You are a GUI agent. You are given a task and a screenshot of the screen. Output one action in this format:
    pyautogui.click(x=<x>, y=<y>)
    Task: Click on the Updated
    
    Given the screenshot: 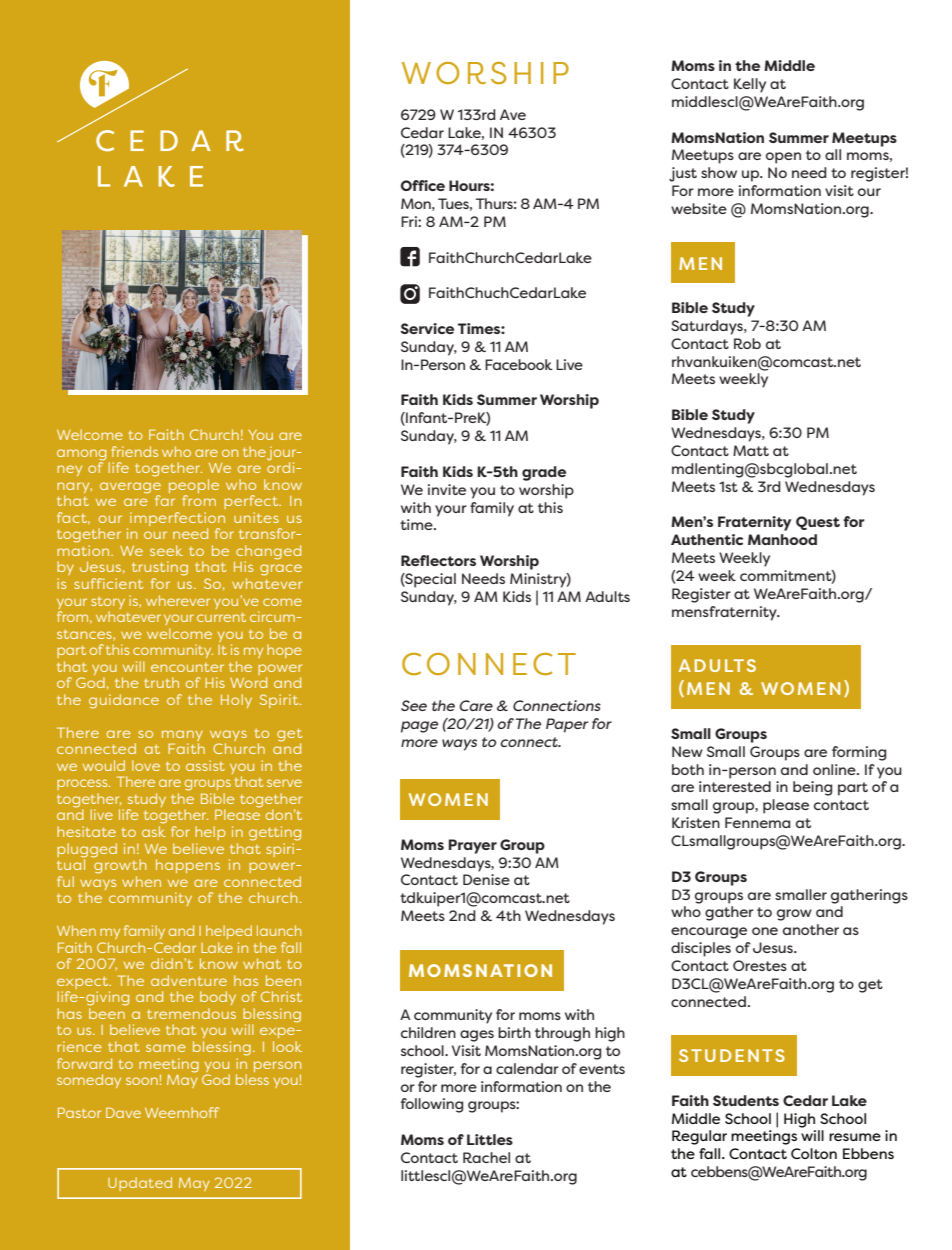 What is the action you would take?
    pyautogui.click(x=140, y=1184)
